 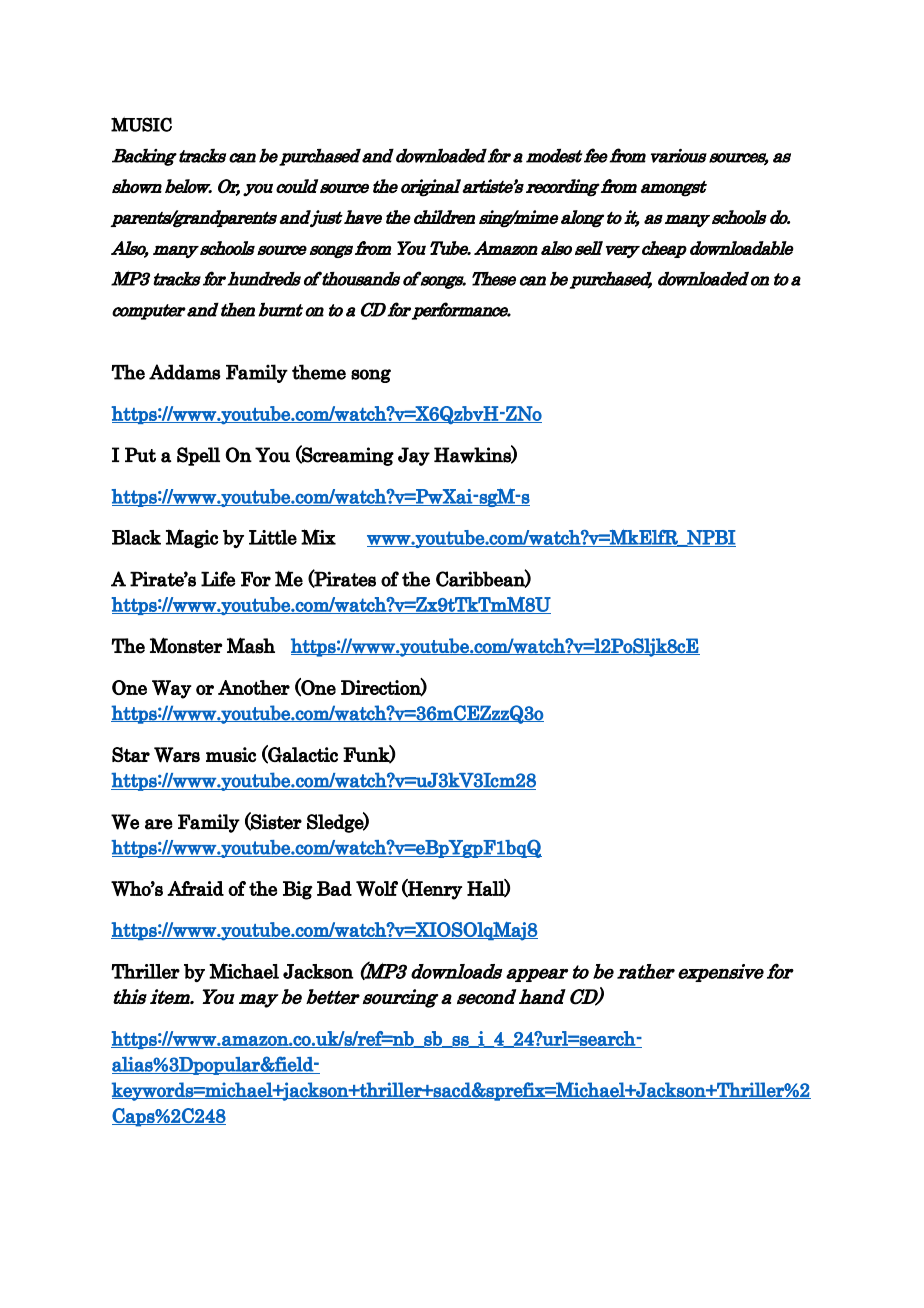 I want to click on Afraid, so click(x=195, y=888).
